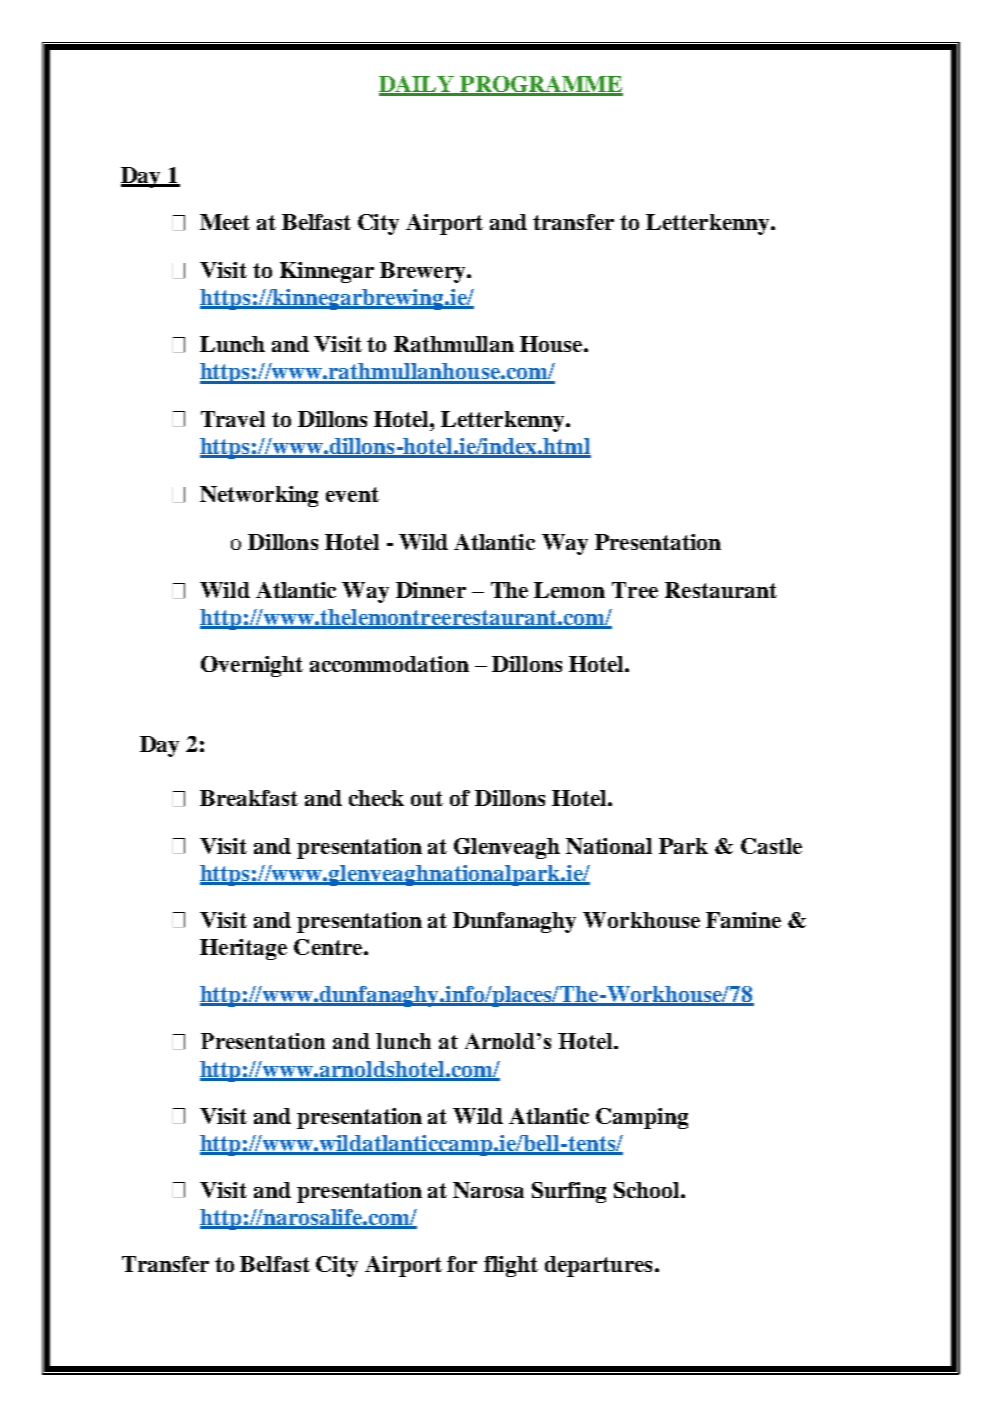  Describe the element at coordinates (540, 85) in the screenshot. I see `PROGRAMME` at that location.
